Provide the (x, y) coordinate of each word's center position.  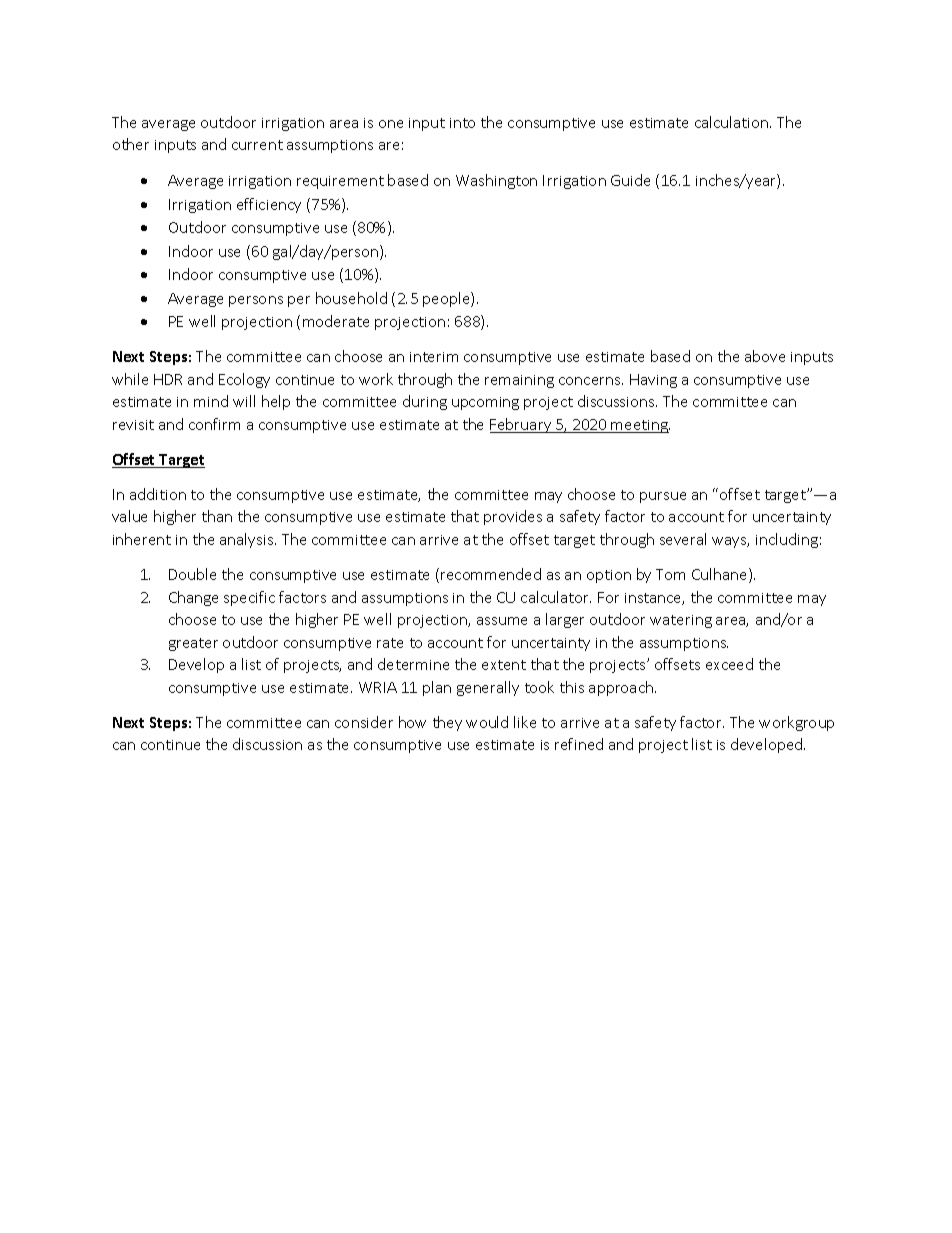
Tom (670, 574)
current (257, 145)
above (765, 356)
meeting (640, 426)
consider (364, 722)
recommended (491, 574)
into (462, 123)
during (425, 402)
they (447, 723)
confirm (214, 424)
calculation (733, 122)
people (447, 299)
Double (192, 574)
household (351, 298)
